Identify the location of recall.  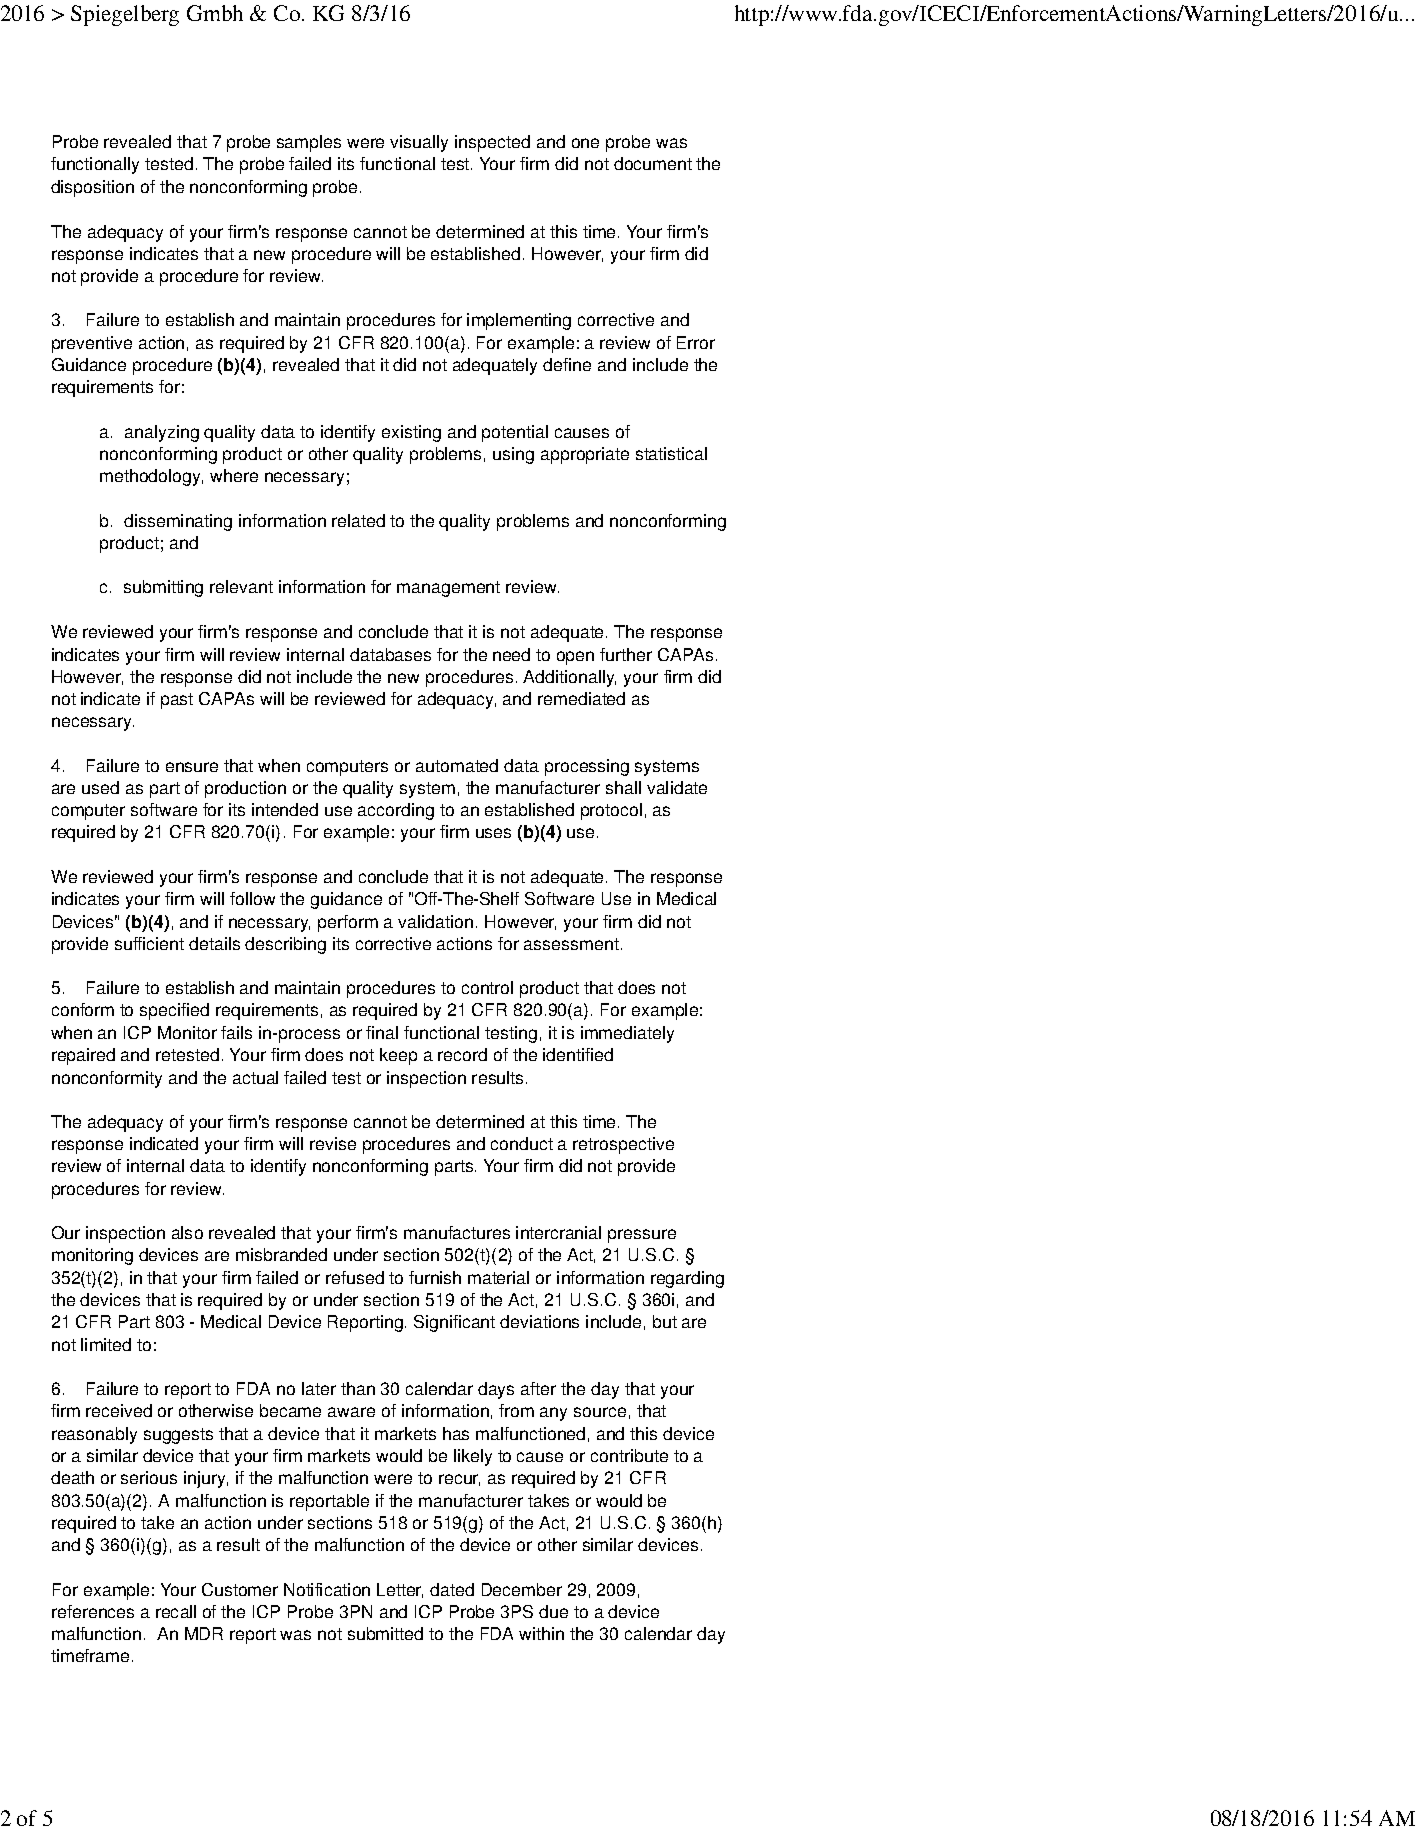
(176, 1611).
